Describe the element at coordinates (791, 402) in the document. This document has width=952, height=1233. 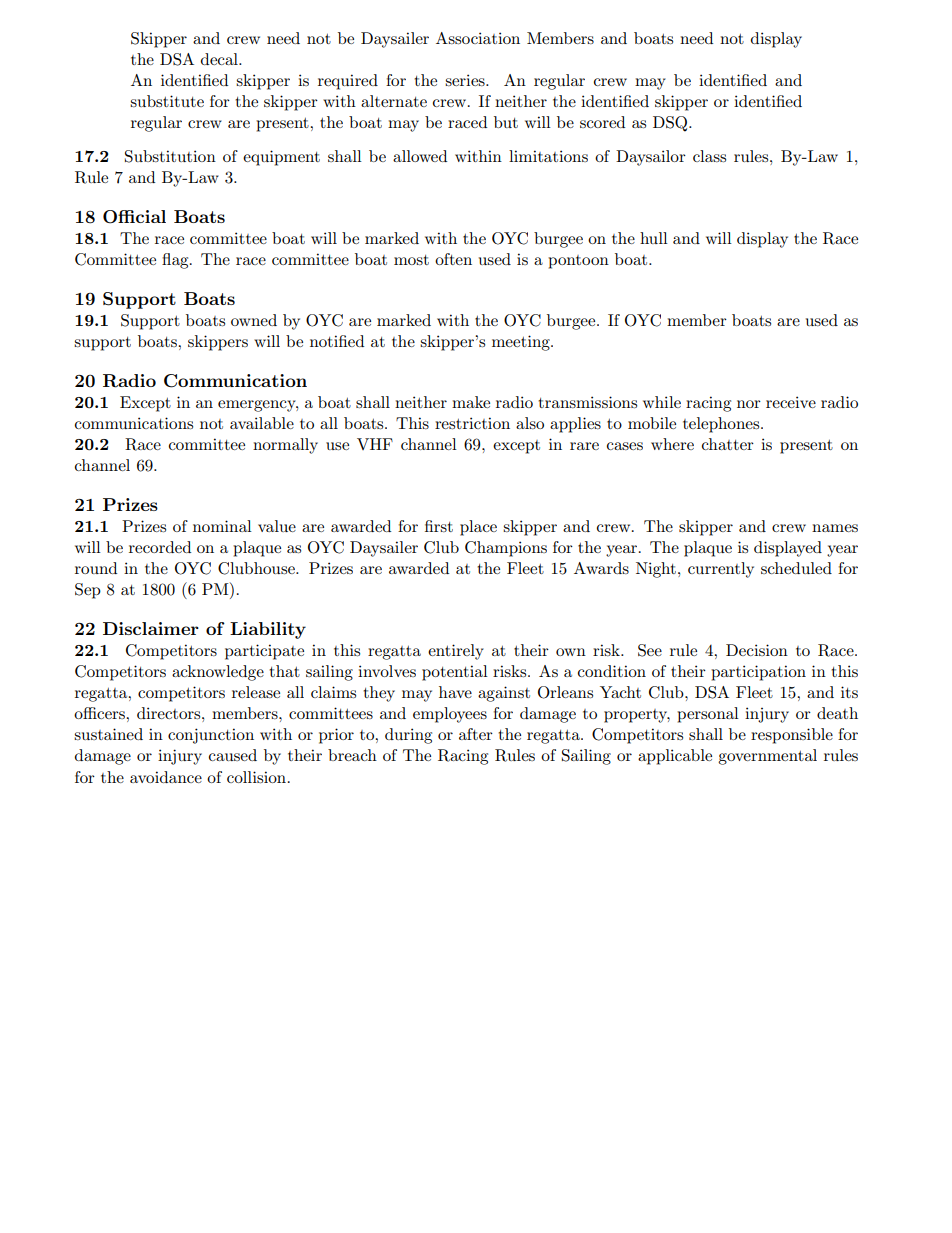
I see `receive` at that location.
